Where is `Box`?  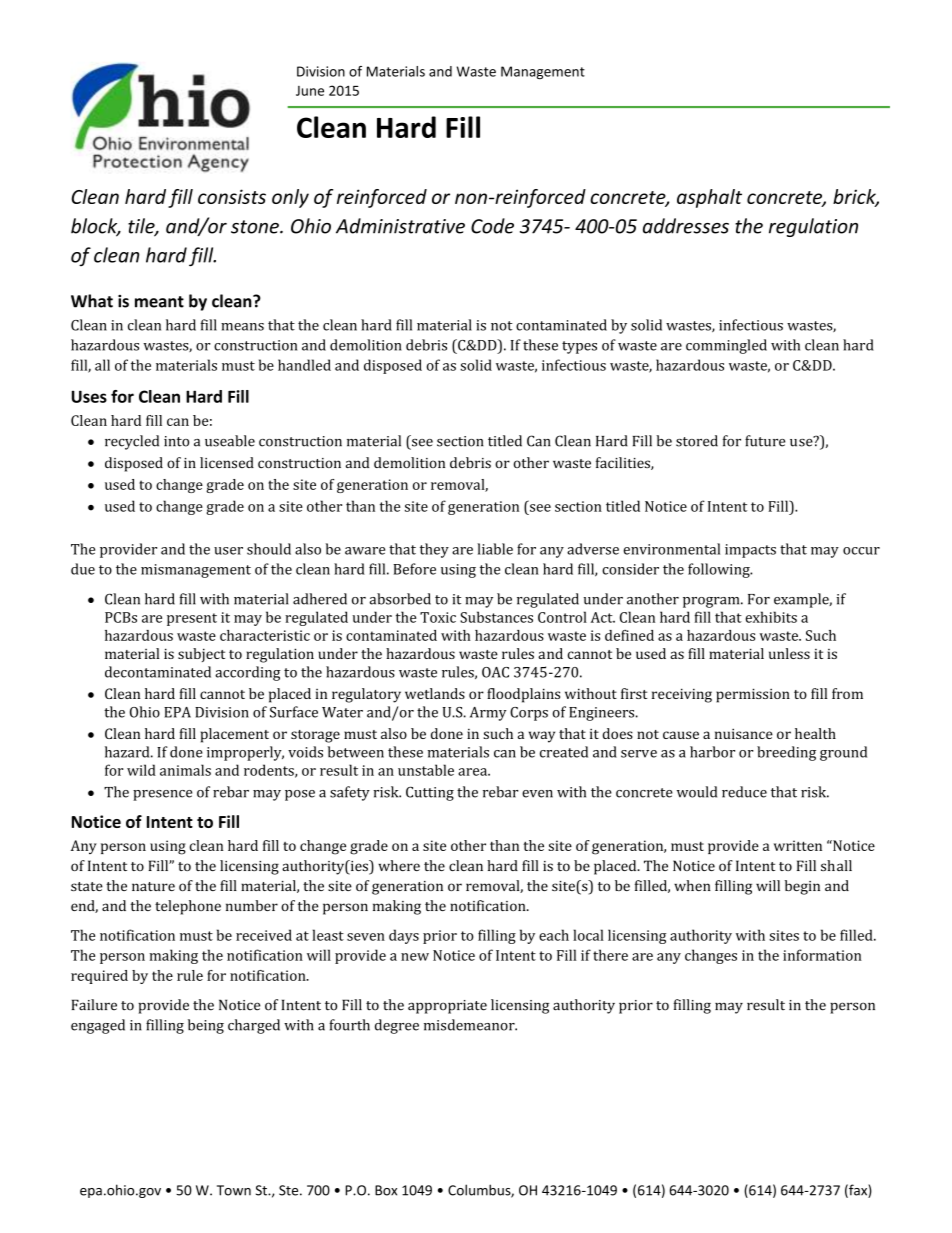
Box is located at coordinates (386, 1190).
